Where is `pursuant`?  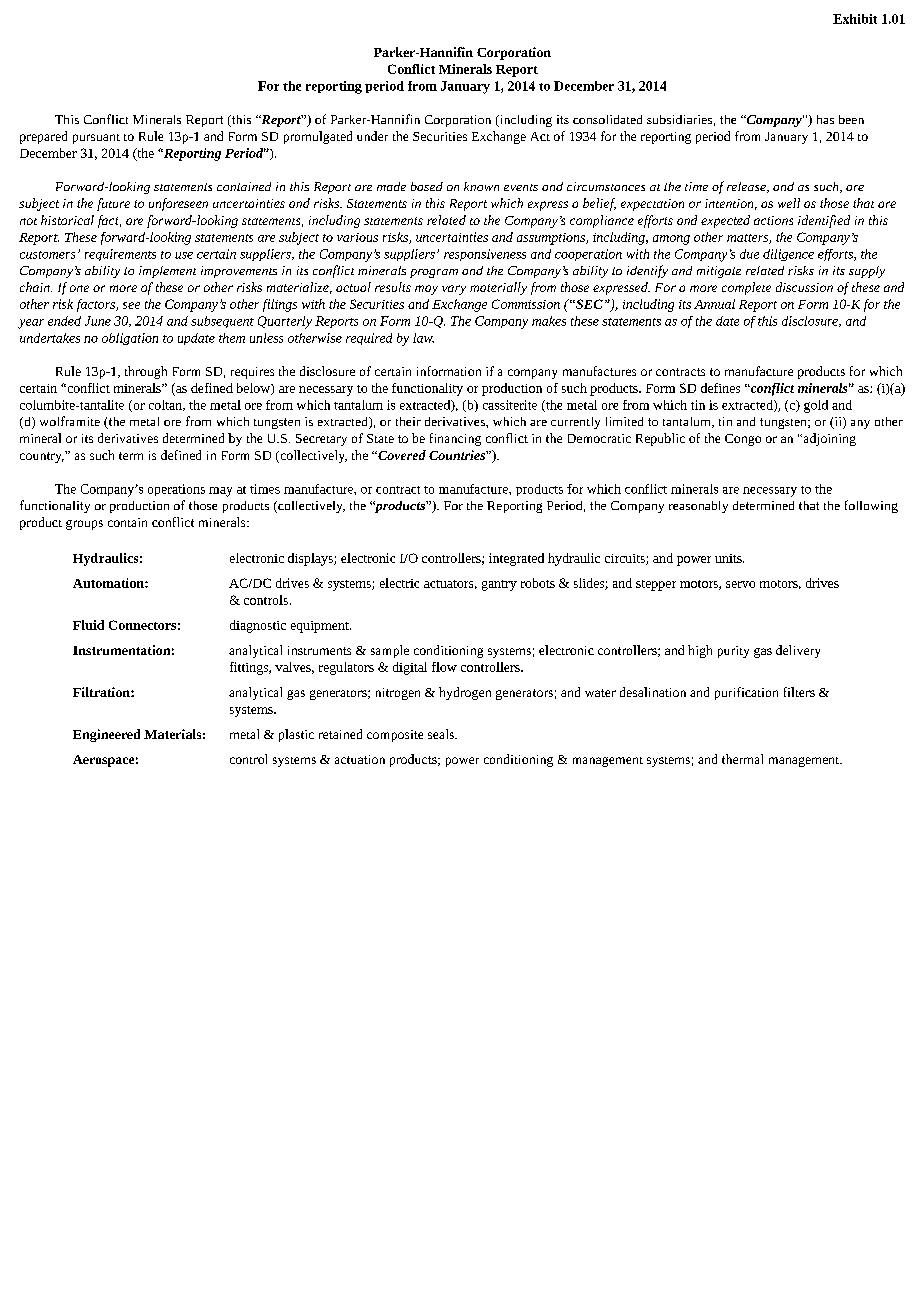
pursuant is located at coordinates (96, 139).
